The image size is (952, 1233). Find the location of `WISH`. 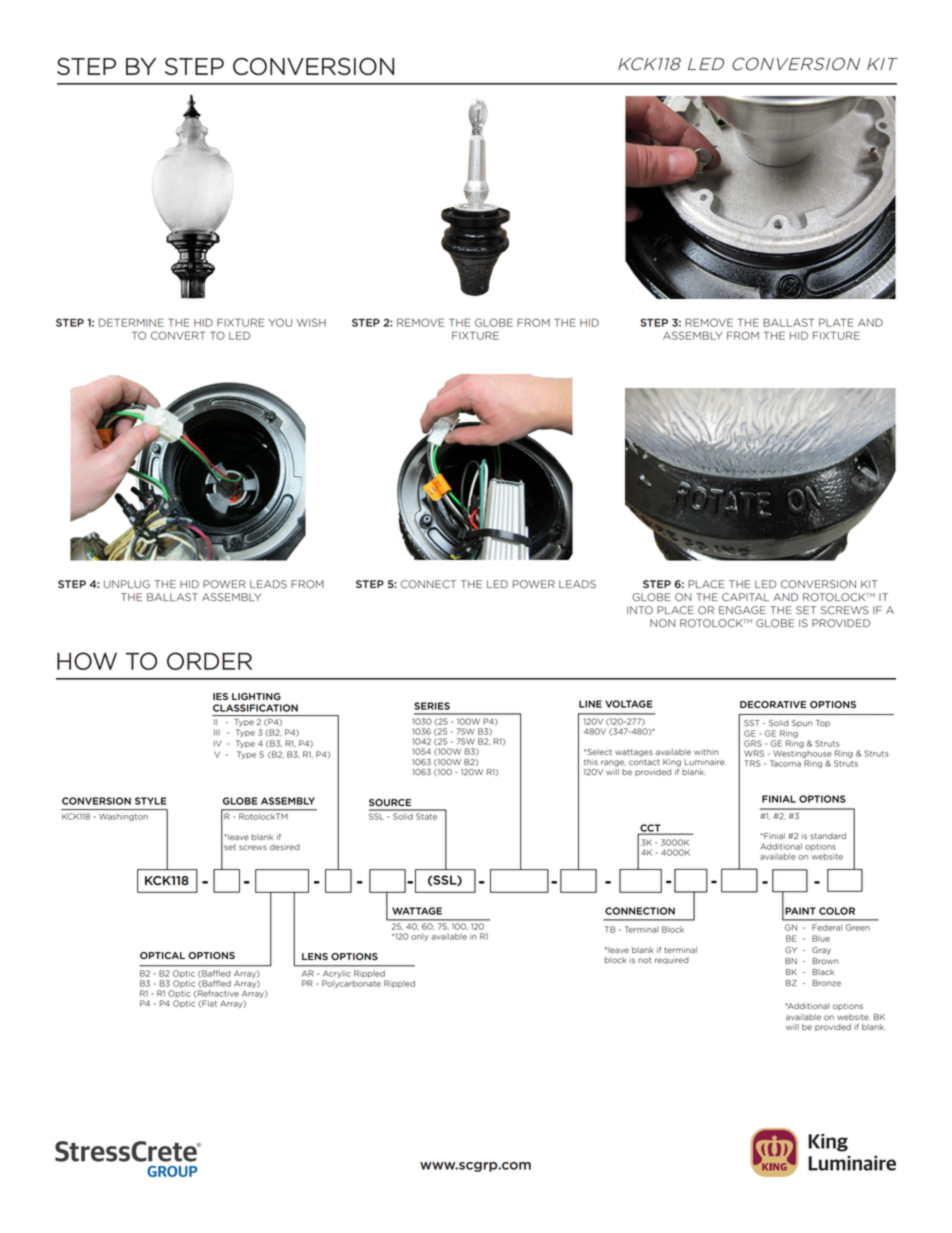

WISH is located at coordinates (311, 322).
